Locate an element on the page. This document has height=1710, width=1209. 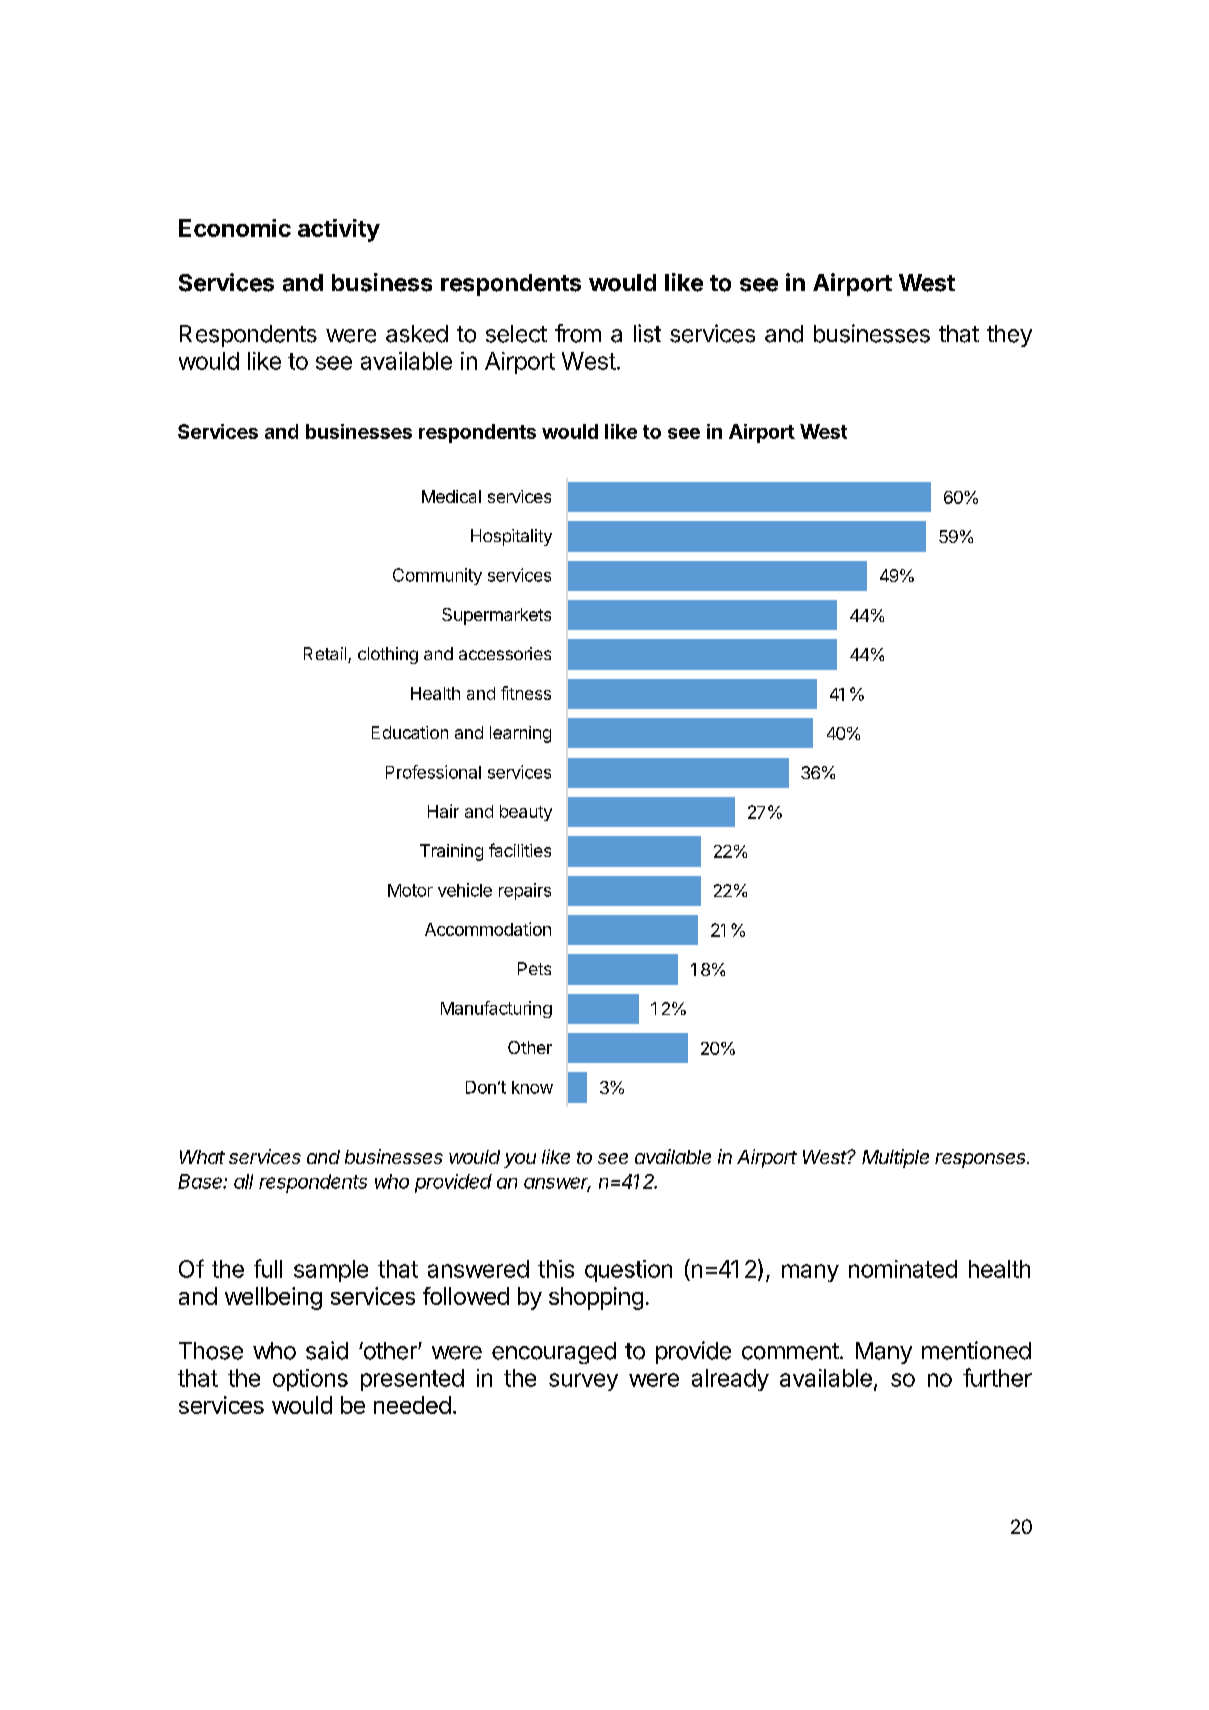
they is located at coordinates (1009, 336).
